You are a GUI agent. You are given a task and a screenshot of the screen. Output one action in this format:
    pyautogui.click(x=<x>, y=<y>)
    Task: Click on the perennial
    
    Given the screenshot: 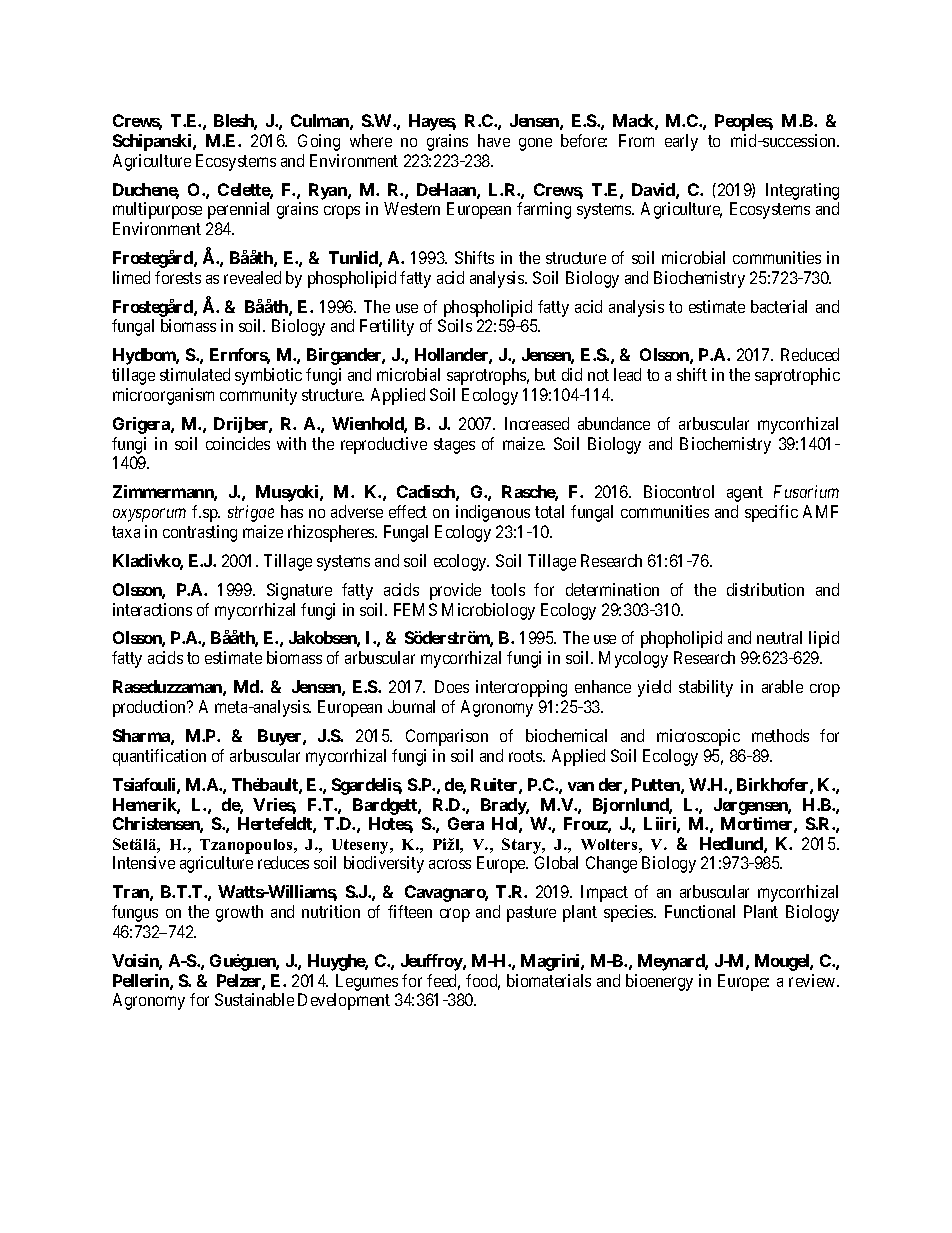 What is the action you would take?
    pyautogui.click(x=238, y=210)
